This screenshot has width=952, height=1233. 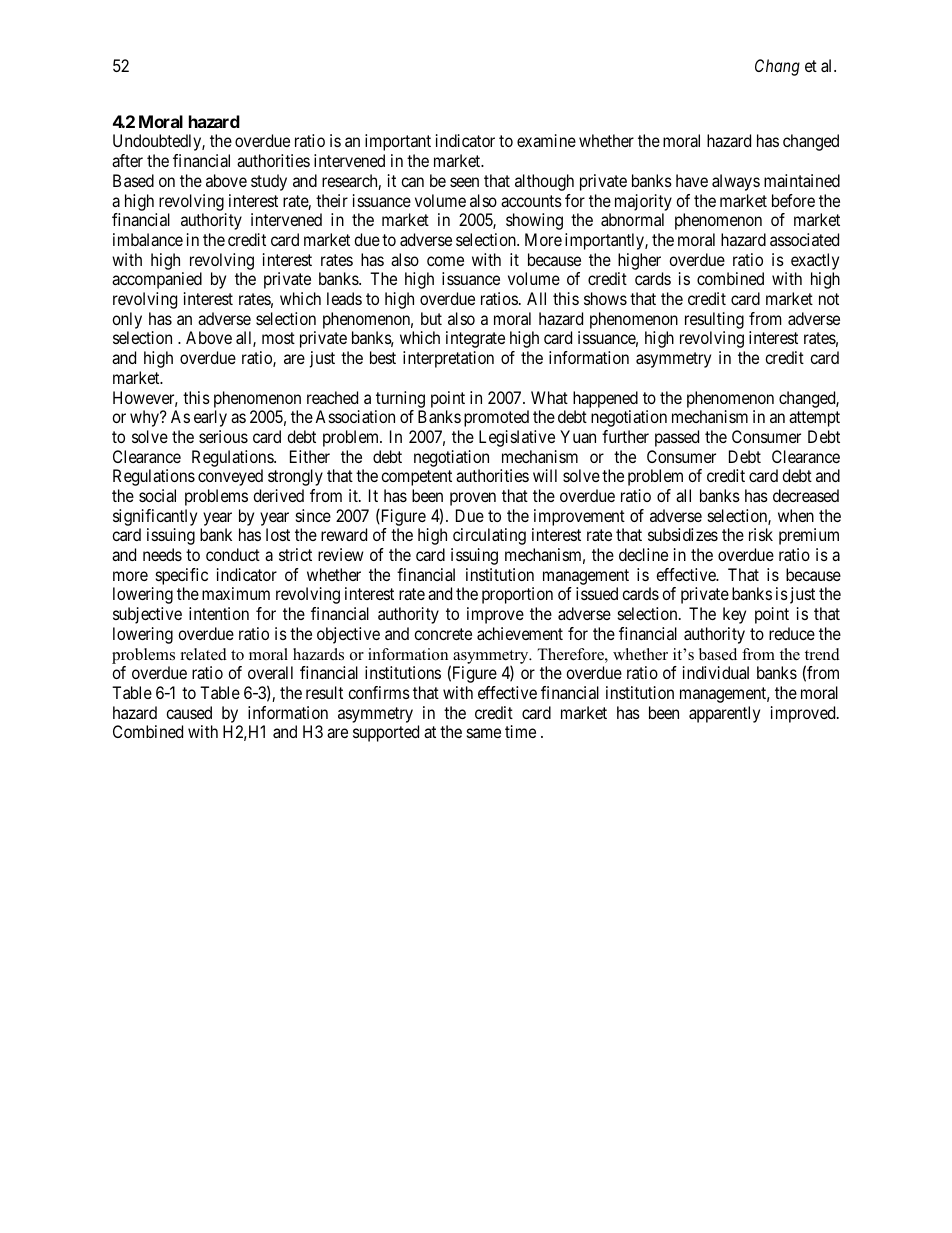 I want to click on proportion, so click(x=517, y=595).
